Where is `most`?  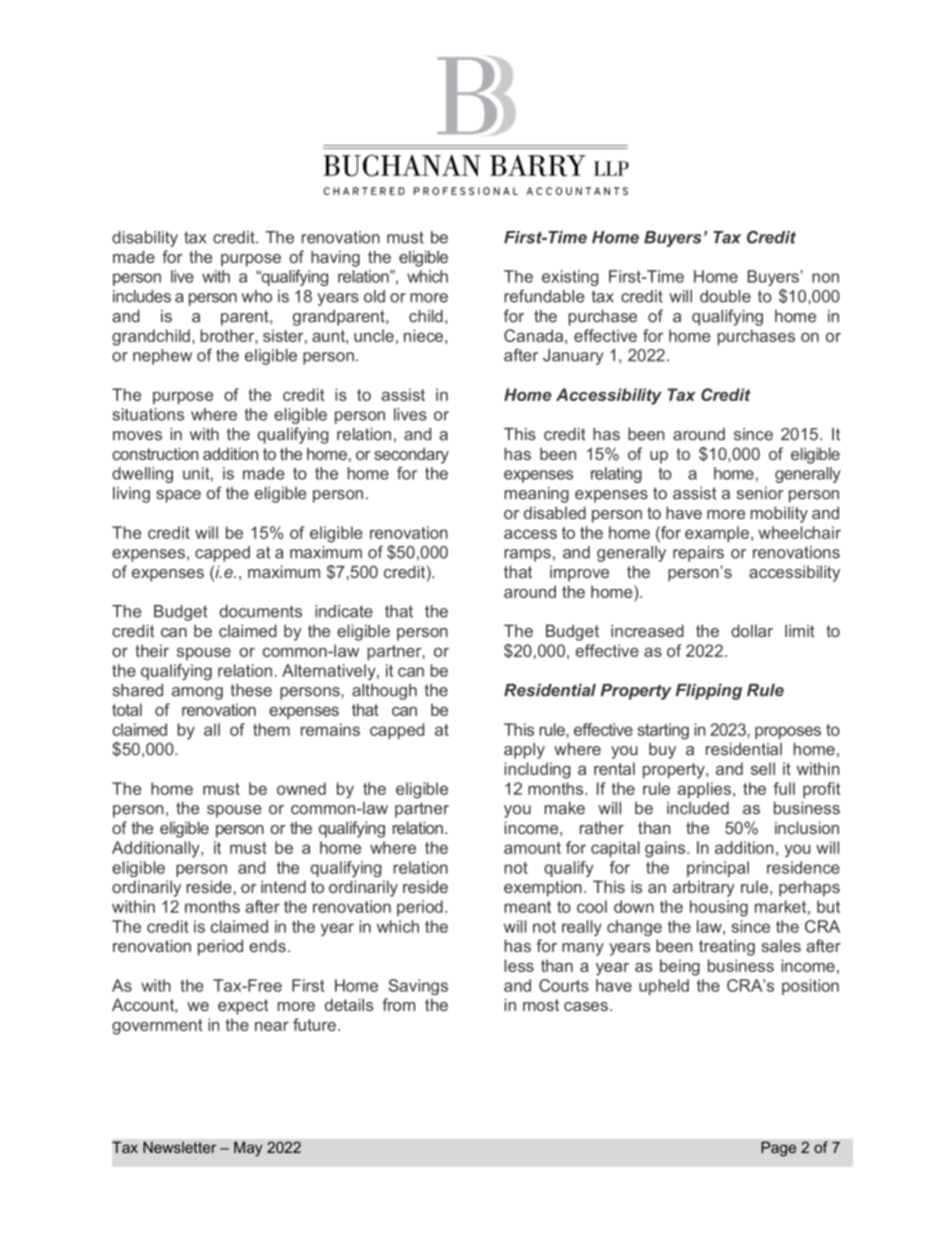
most is located at coordinates (541, 1005).
